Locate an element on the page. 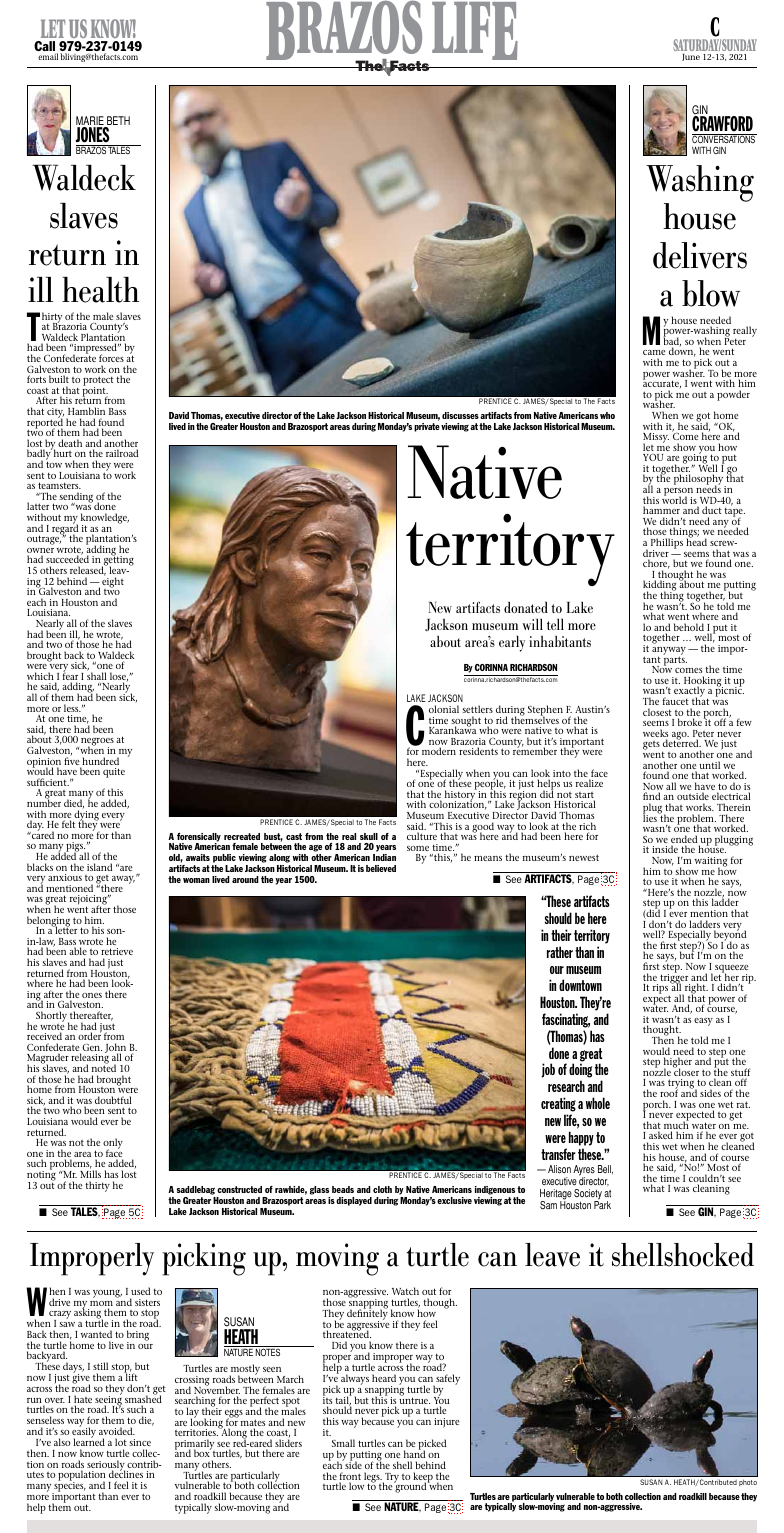  quite is located at coordinates (114, 773).
